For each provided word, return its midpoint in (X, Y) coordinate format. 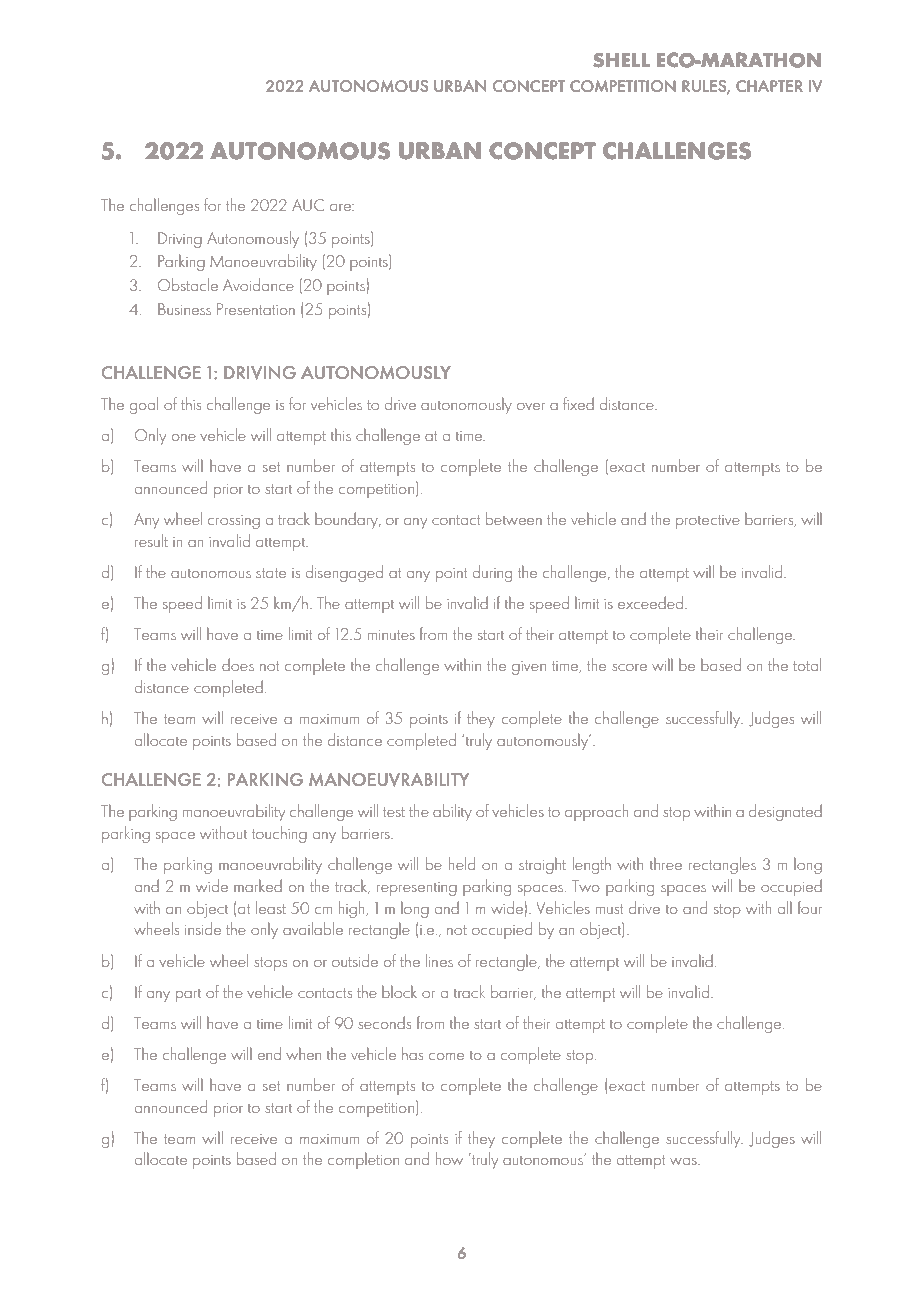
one (184, 437)
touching (279, 834)
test (394, 812)
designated (785, 812)
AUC (308, 205)
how (449, 1158)
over (531, 406)
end (269, 1053)
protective (708, 522)
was (684, 1161)
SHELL (621, 60)
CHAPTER (769, 86)
